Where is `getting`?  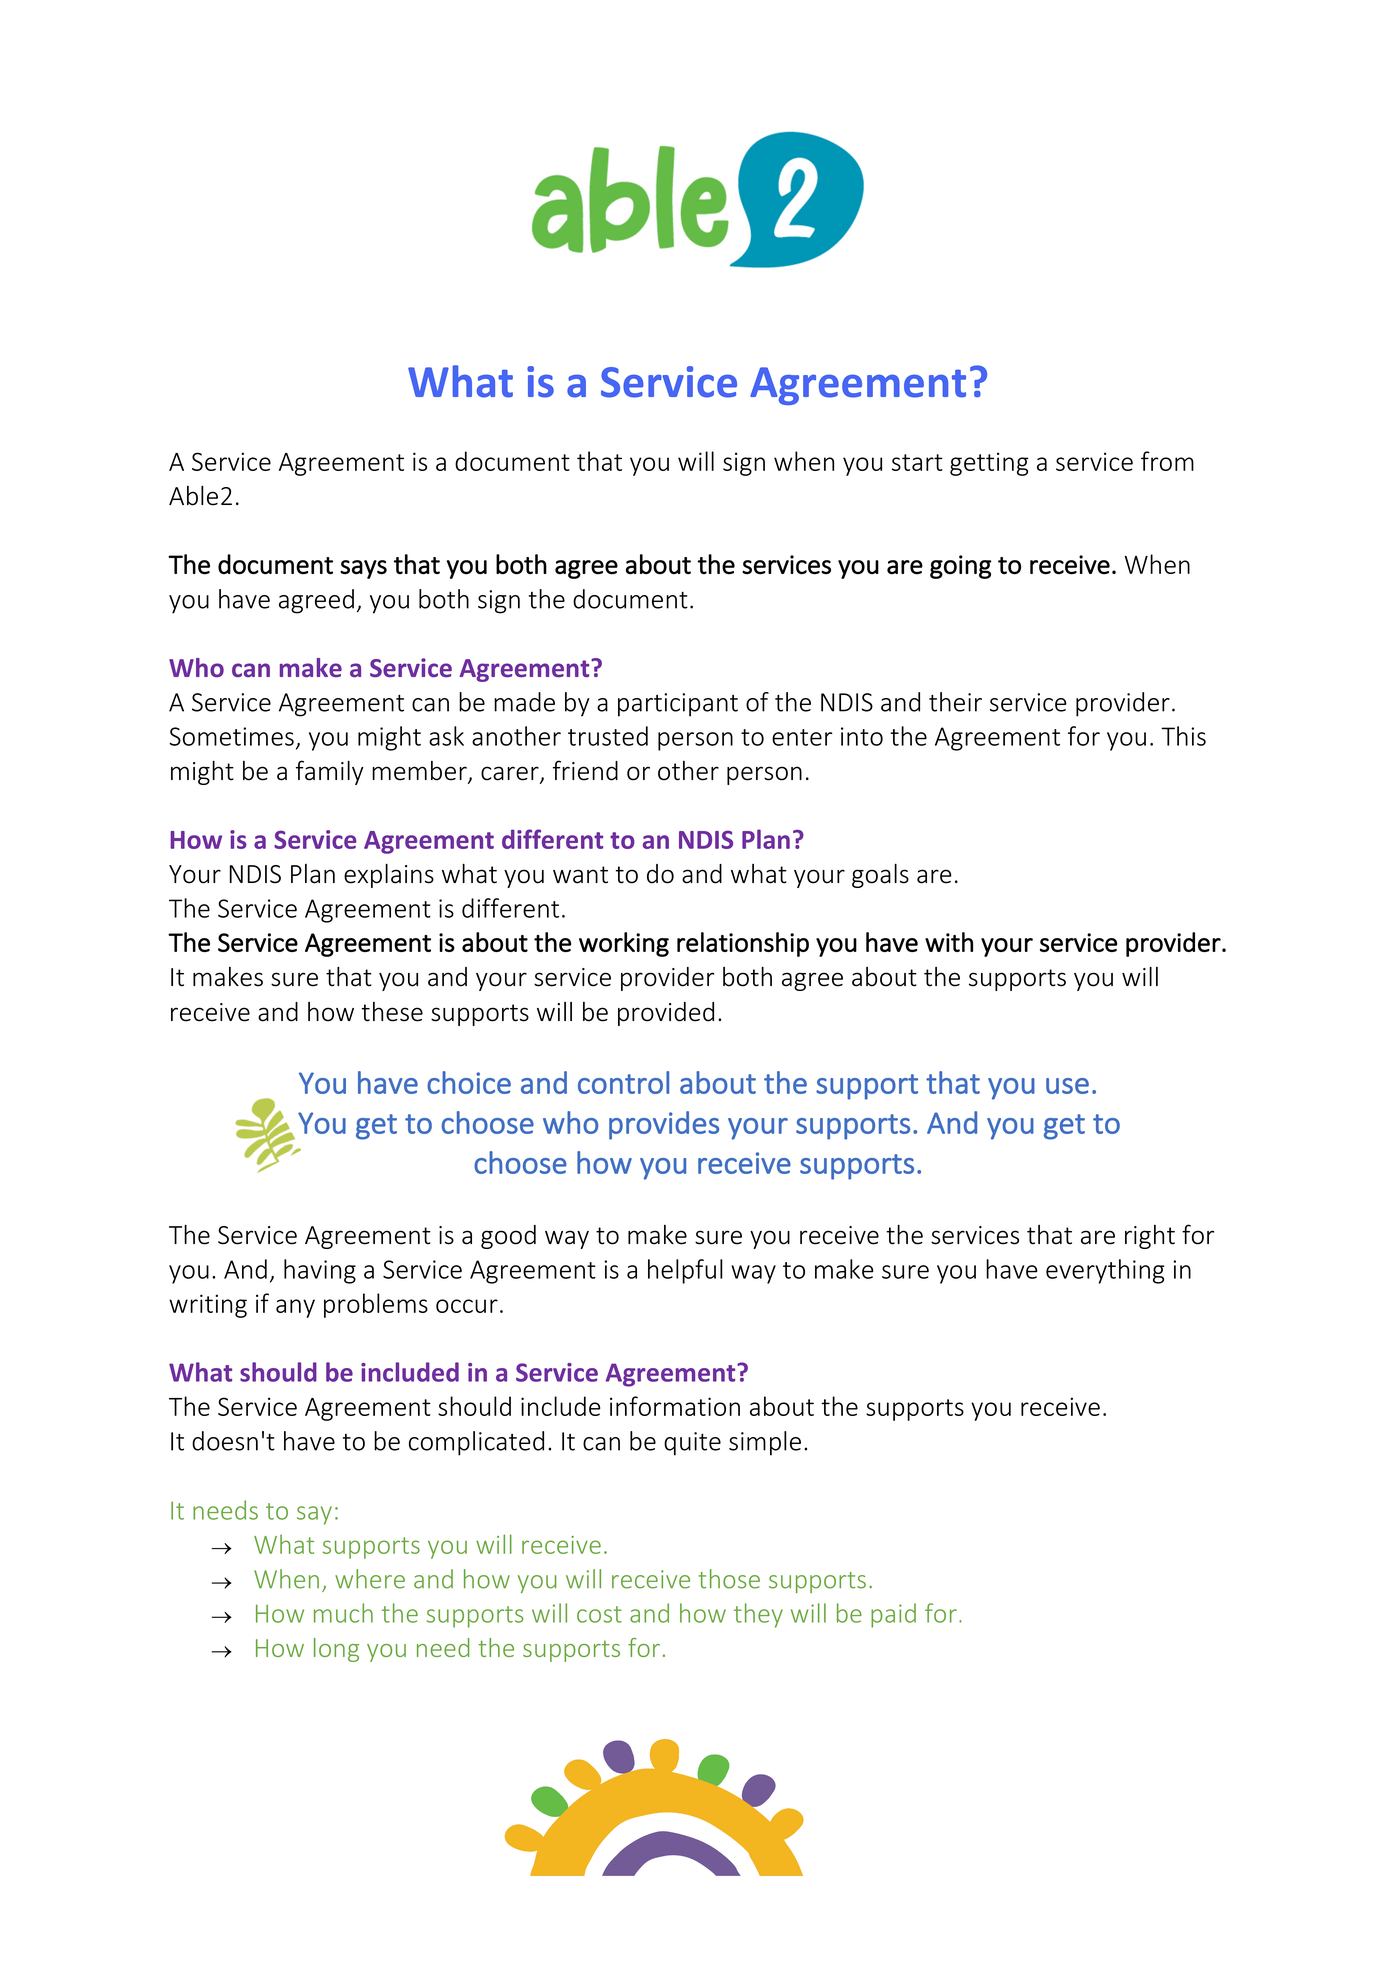 getting is located at coordinates (989, 464).
